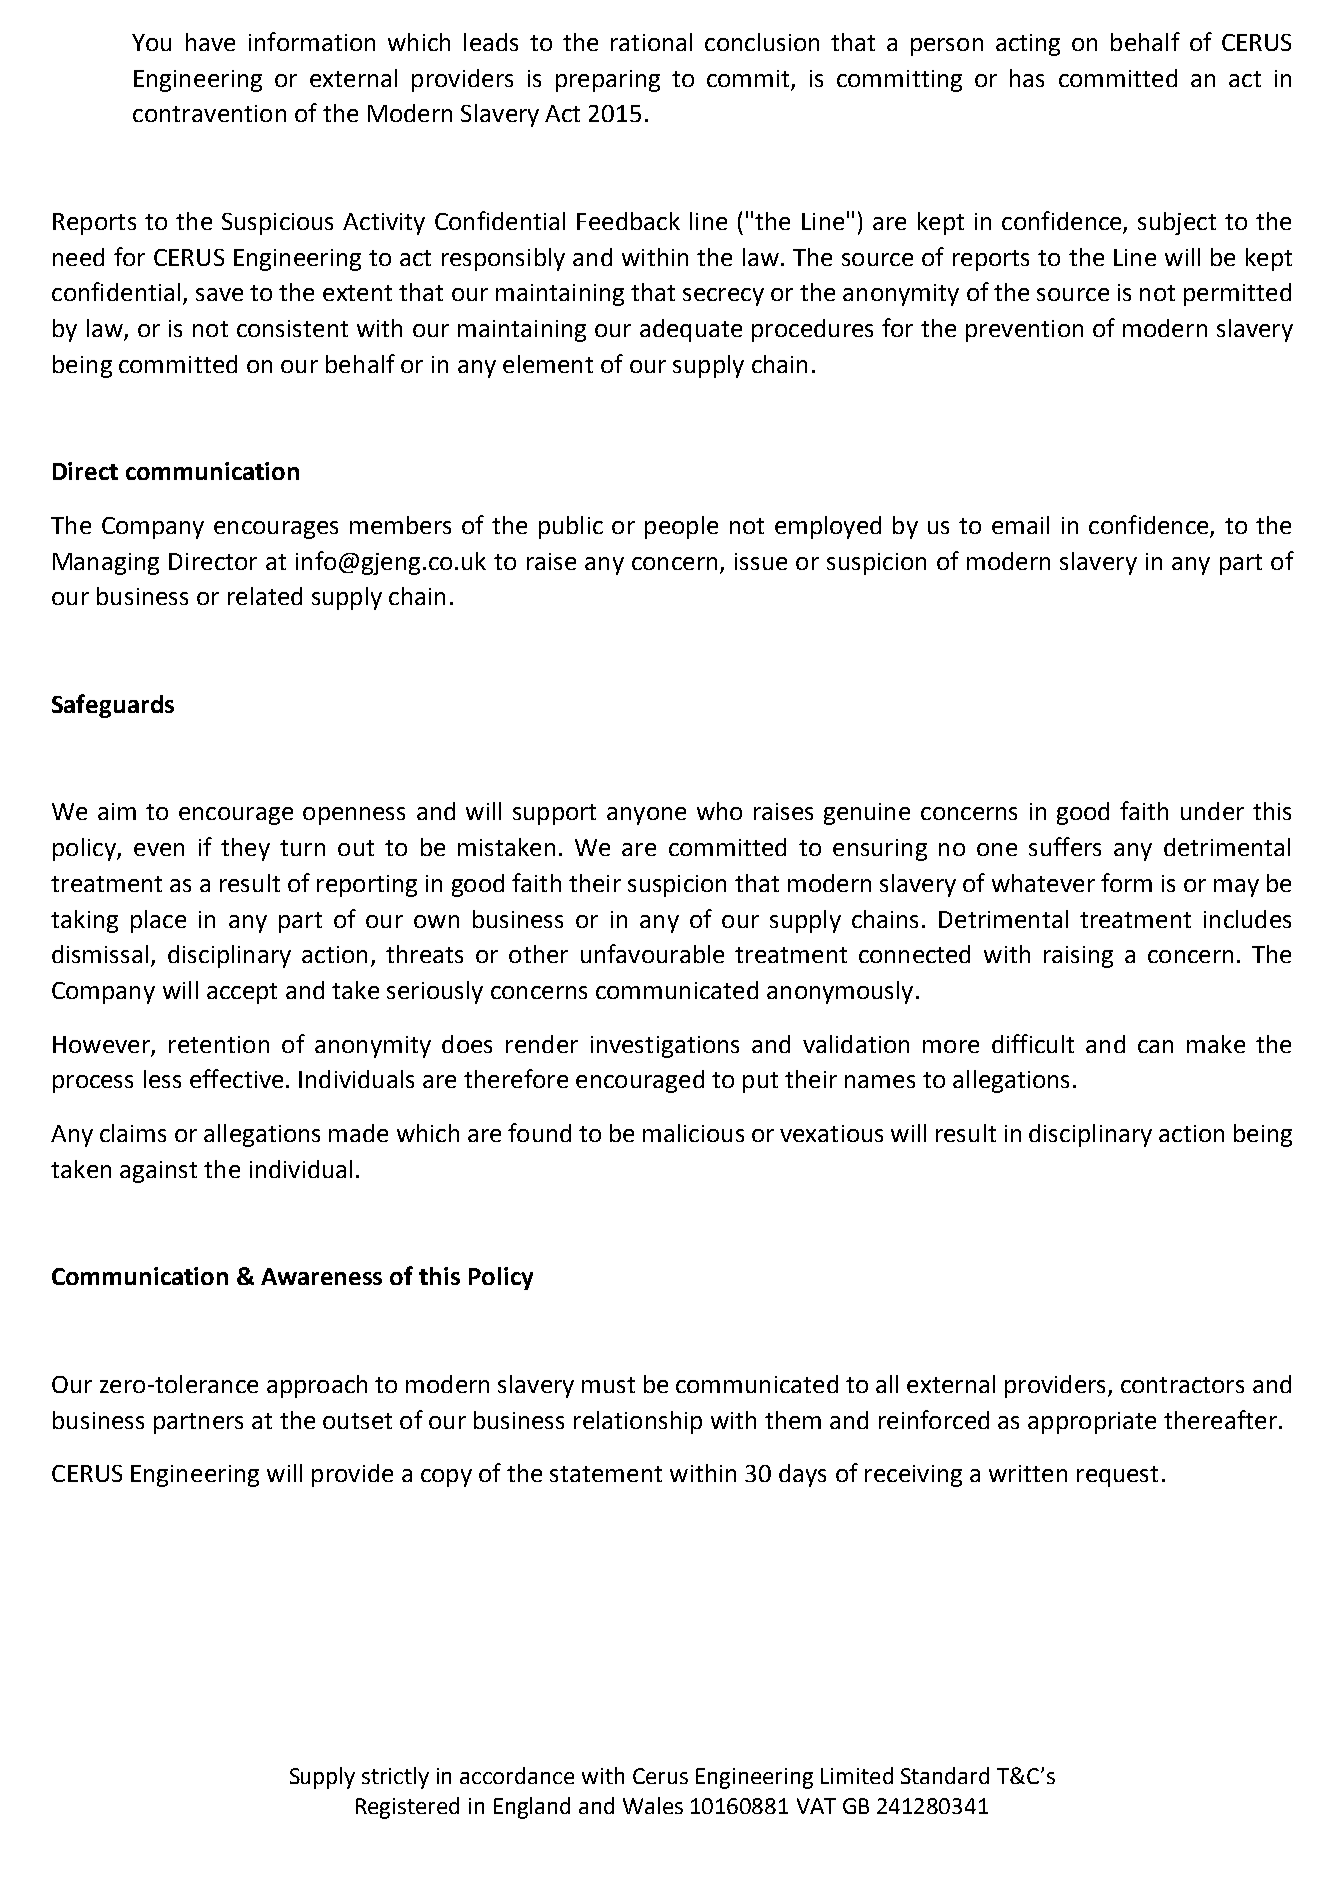 This page has height=1901, width=1344. What do you see at coordinates (245, 849) in the page?
I see `they` at bounding box center [245, 849].
